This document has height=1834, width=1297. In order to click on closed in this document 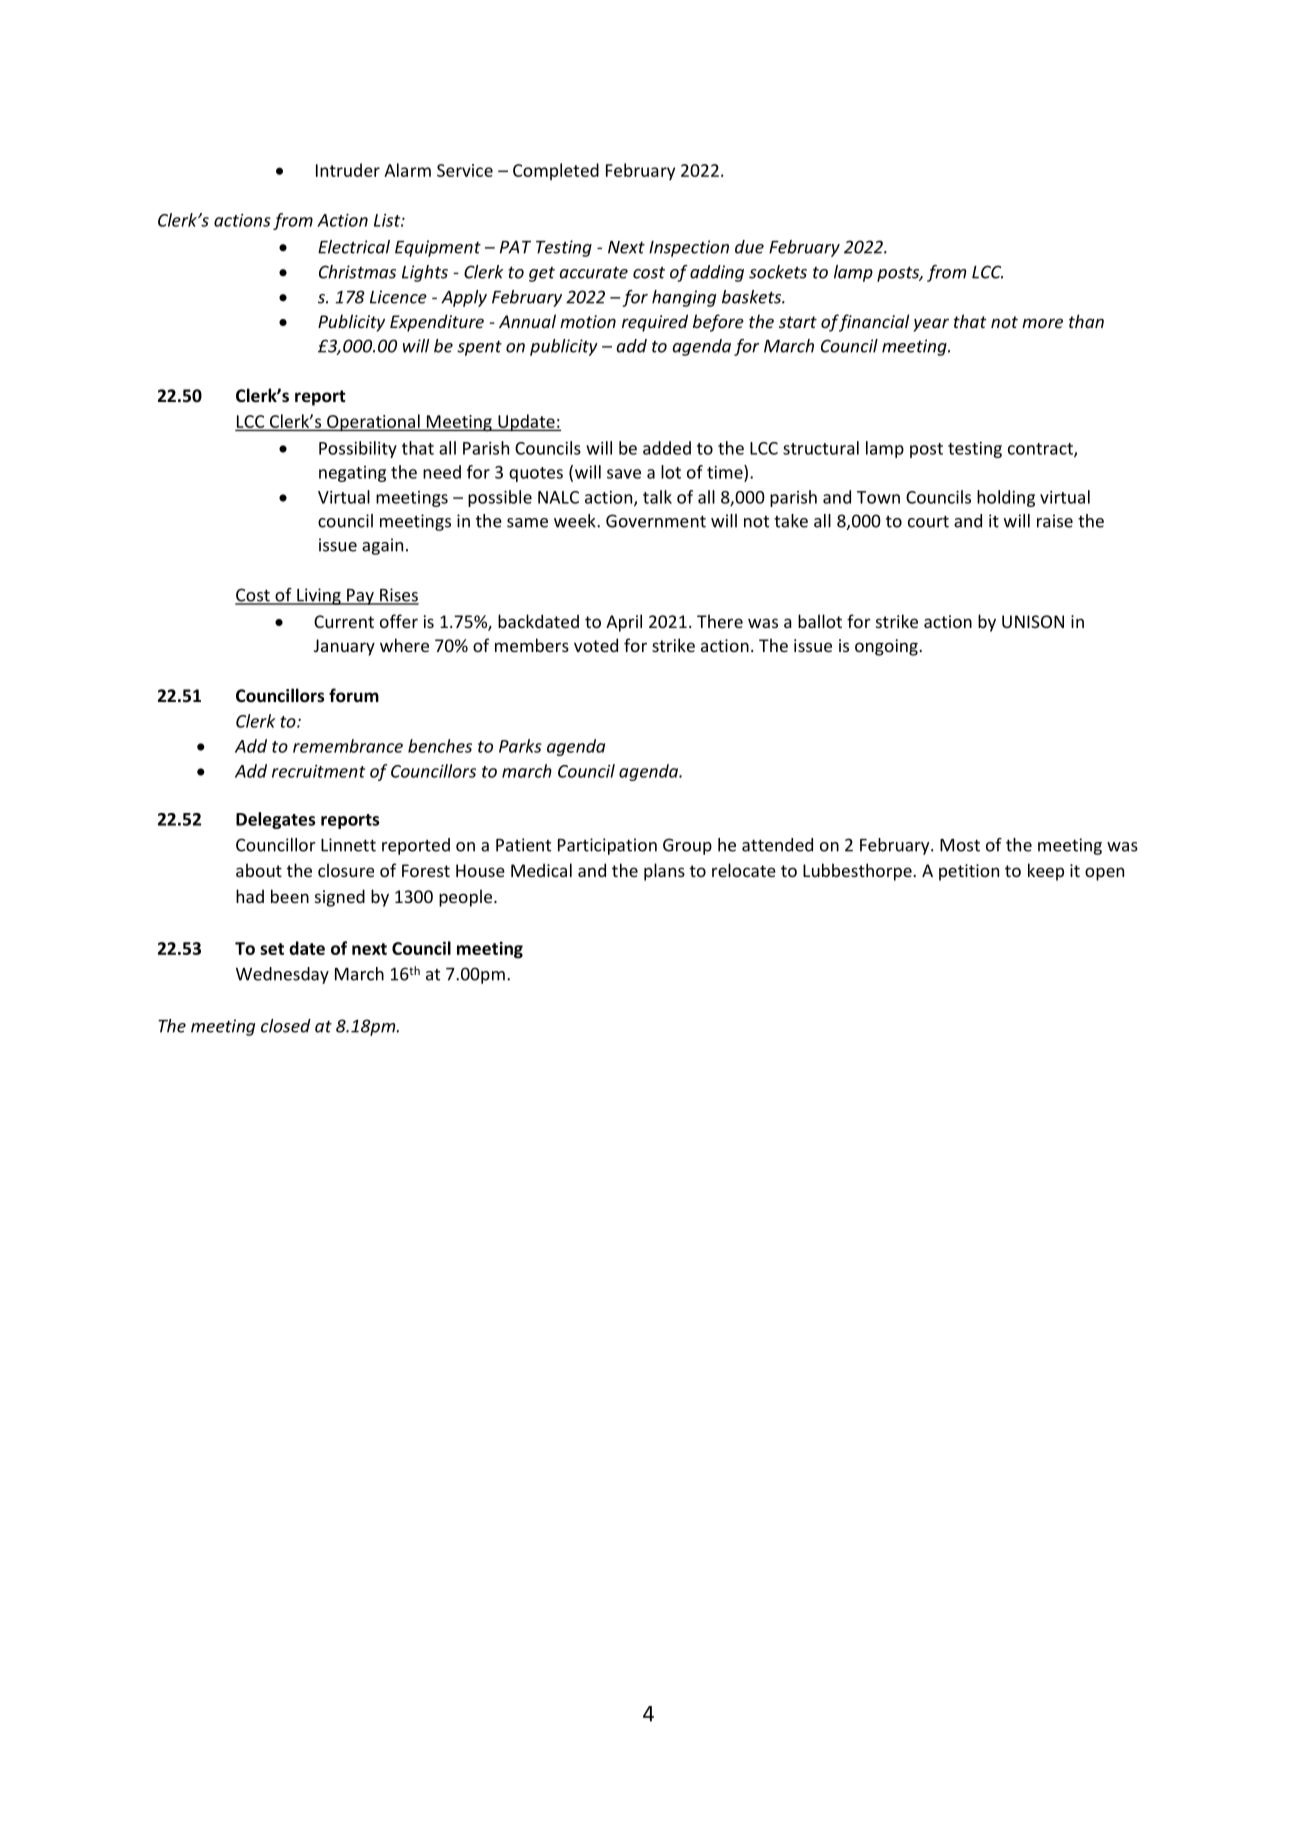, I will do `click(286, 1026)`.
